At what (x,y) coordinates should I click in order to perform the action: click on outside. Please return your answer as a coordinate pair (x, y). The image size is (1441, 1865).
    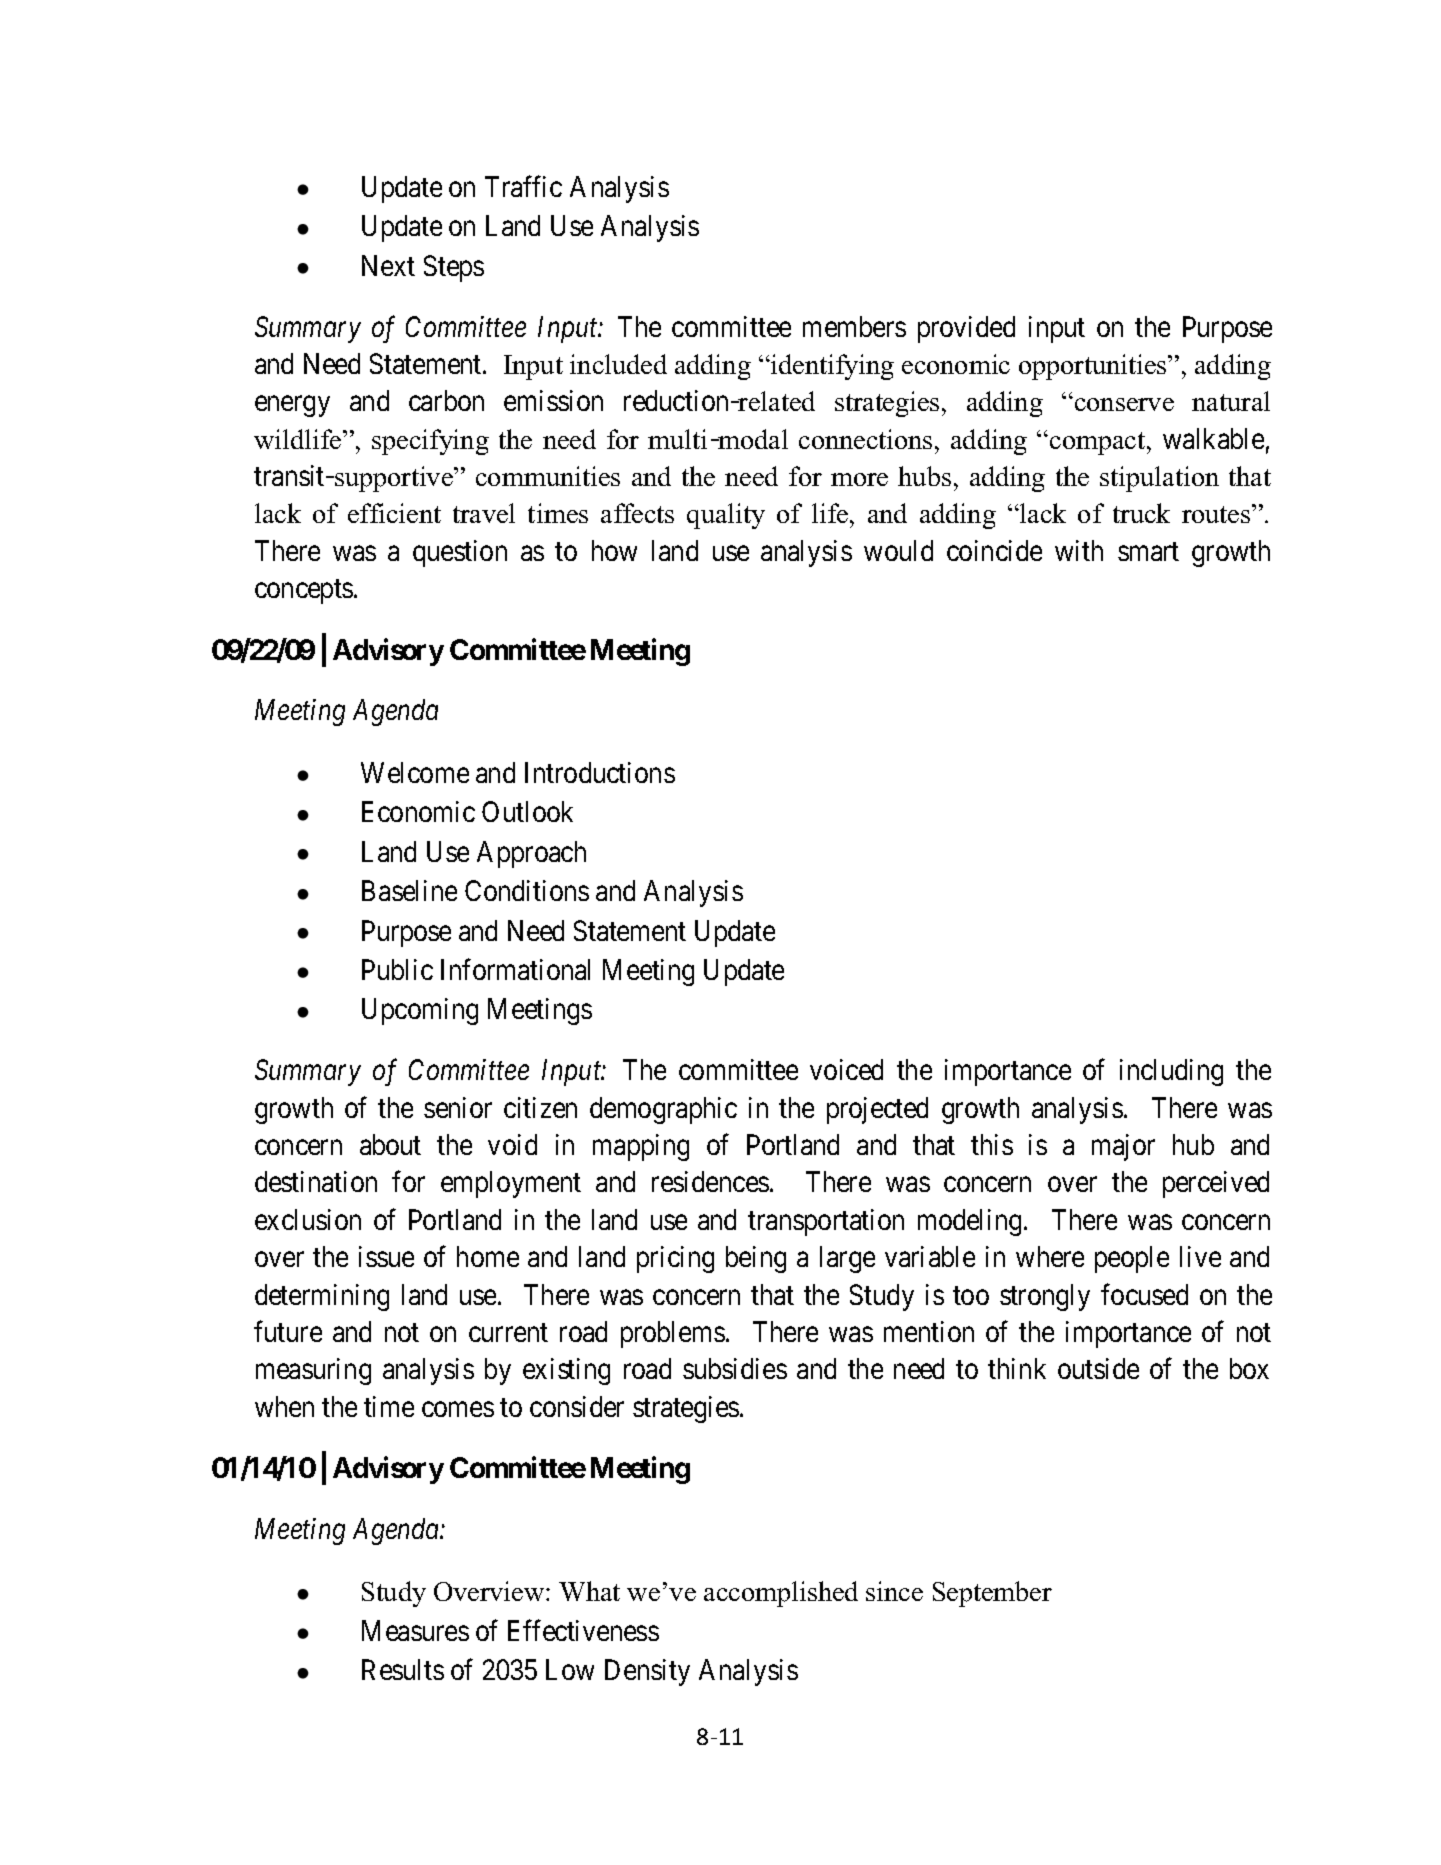
    Looking at the image, I should click on (1098, 1368).
